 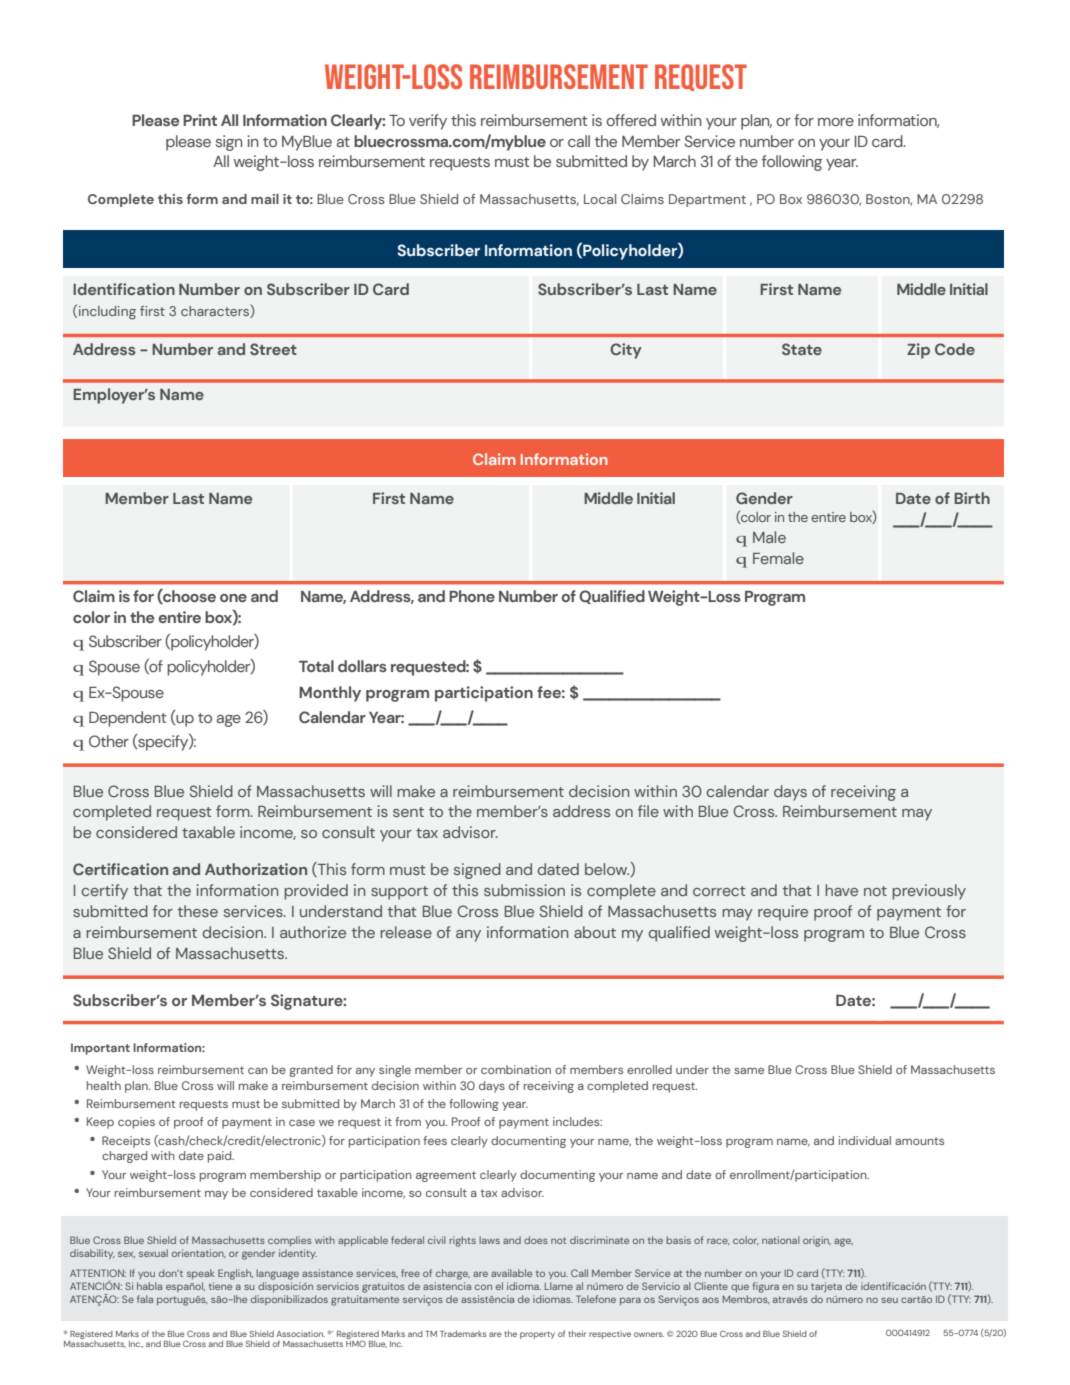 What do you see at coordinates (600, 199) in the screenshot?
I see `Local` at bounding box center [600, 199].
